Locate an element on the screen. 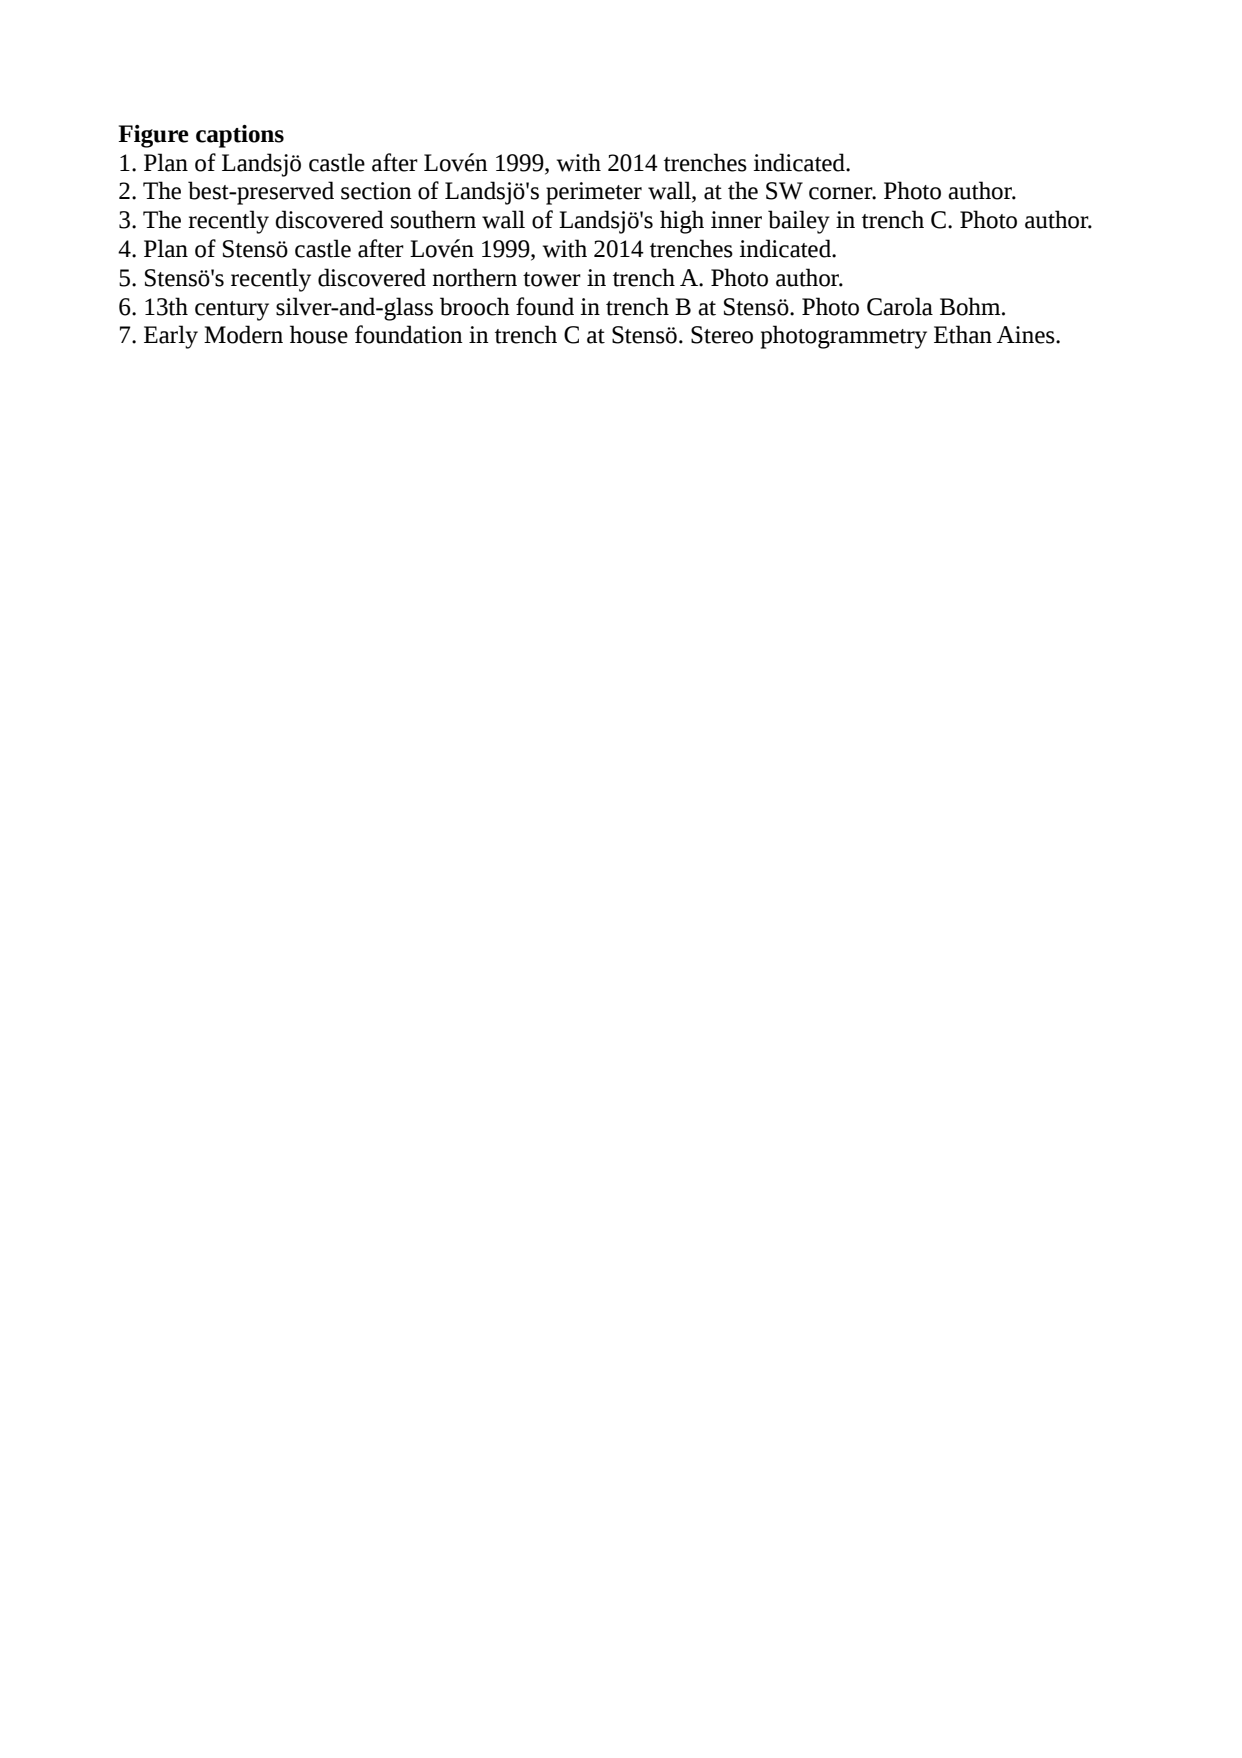 The image size is (1242, 1758). Figure is located at coordinates (154, 136).
